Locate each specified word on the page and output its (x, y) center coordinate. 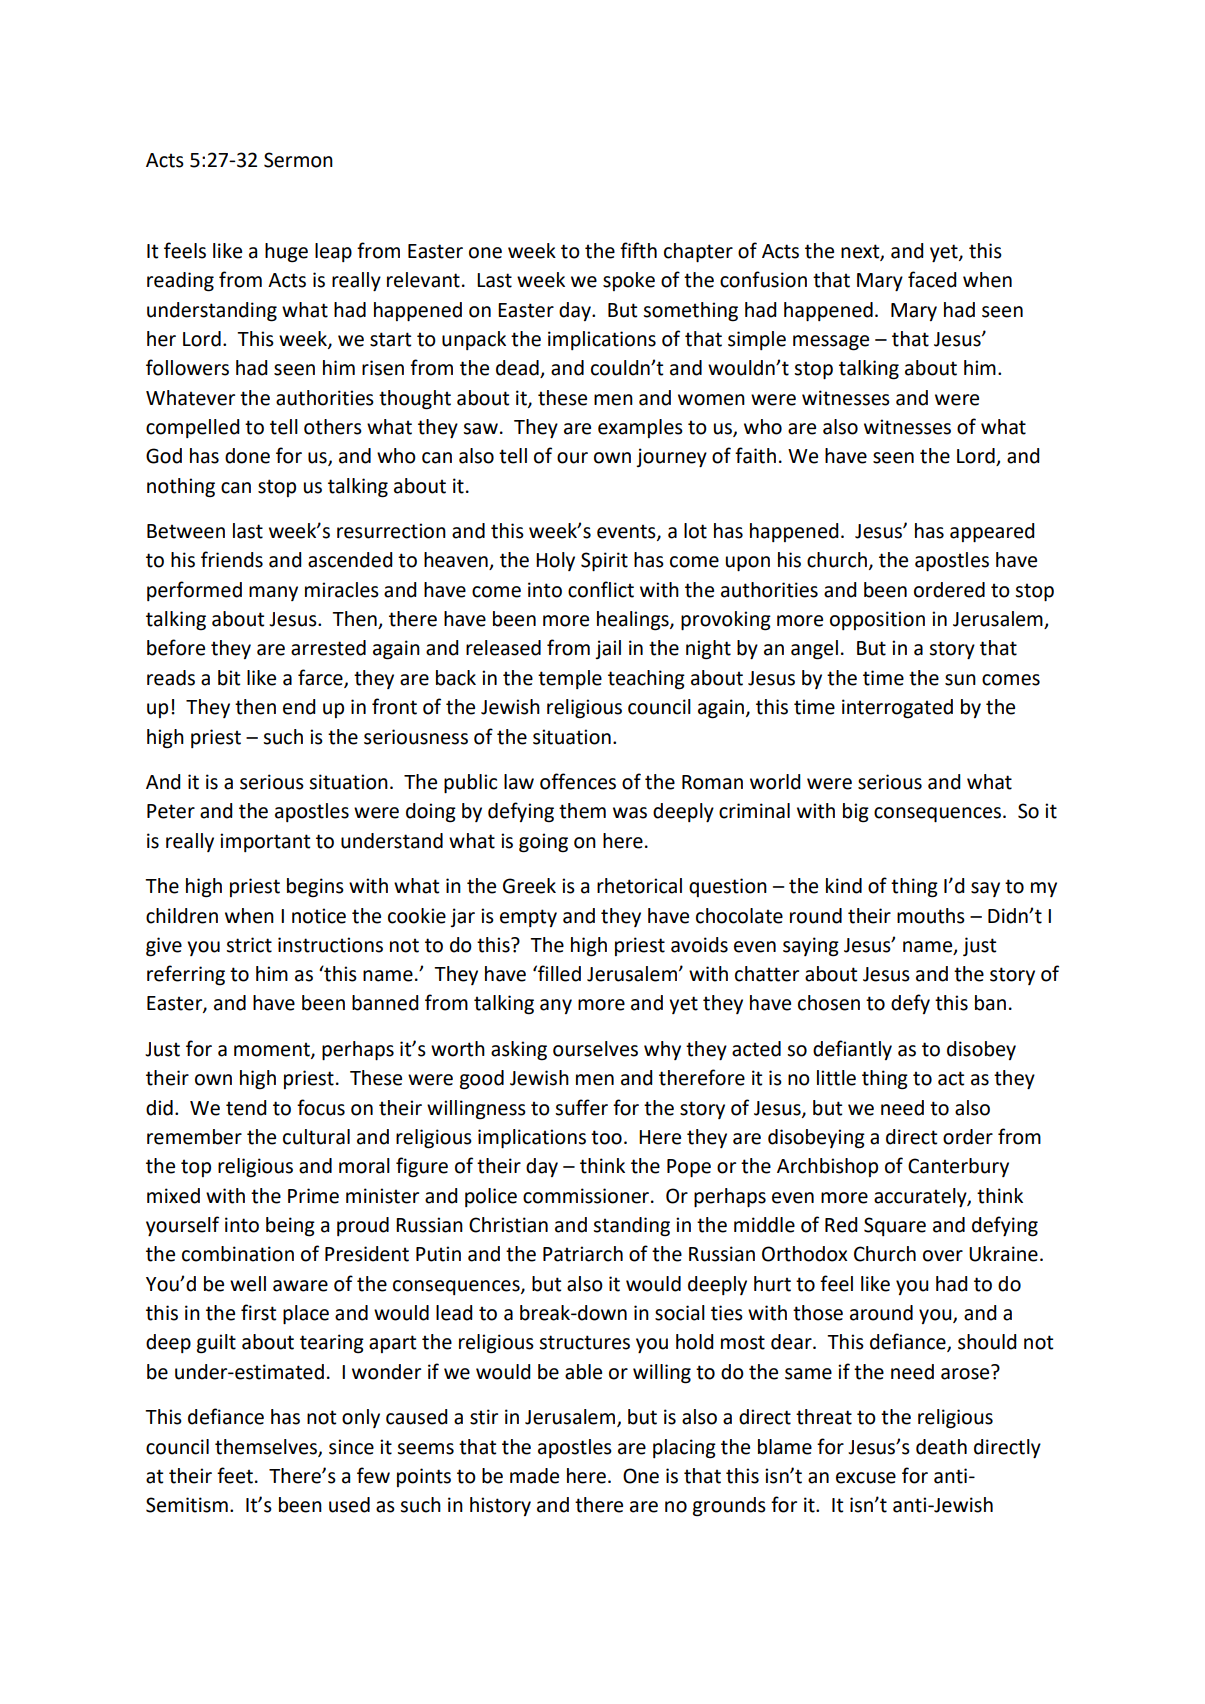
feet (235, 1475)
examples (640, 428)
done (247, 456)
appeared (992, 532)
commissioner (586, 1196)
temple (570, 679)
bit (229, 678)
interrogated (897, 709)
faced (932, 279)
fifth (638, 250)
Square (895, 1226)
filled (558, 973)
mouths (931, 916)
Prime (313, 1196)
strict (249, 945)
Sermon (298, 160)
